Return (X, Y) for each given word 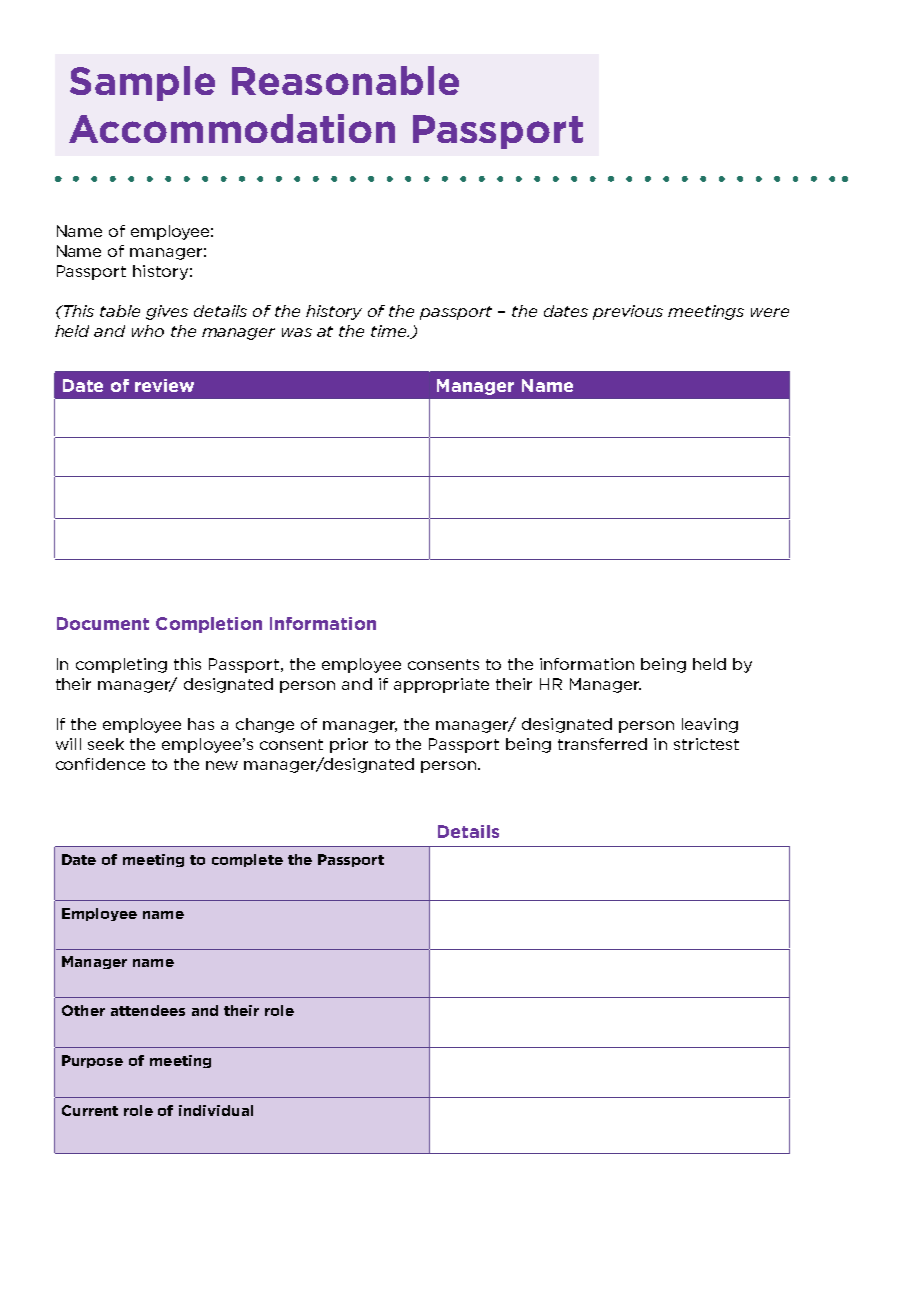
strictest (706, 744)
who (148, 331)
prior (349, 745)
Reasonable (345, 80)
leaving (710, 725)
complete (247, 860)
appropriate (441, 685)
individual (216, 1110)
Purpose (92, 1061)
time (389, 331)
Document (103, 623)
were (770, 312)
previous (628, 312)
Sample (142, 83)
